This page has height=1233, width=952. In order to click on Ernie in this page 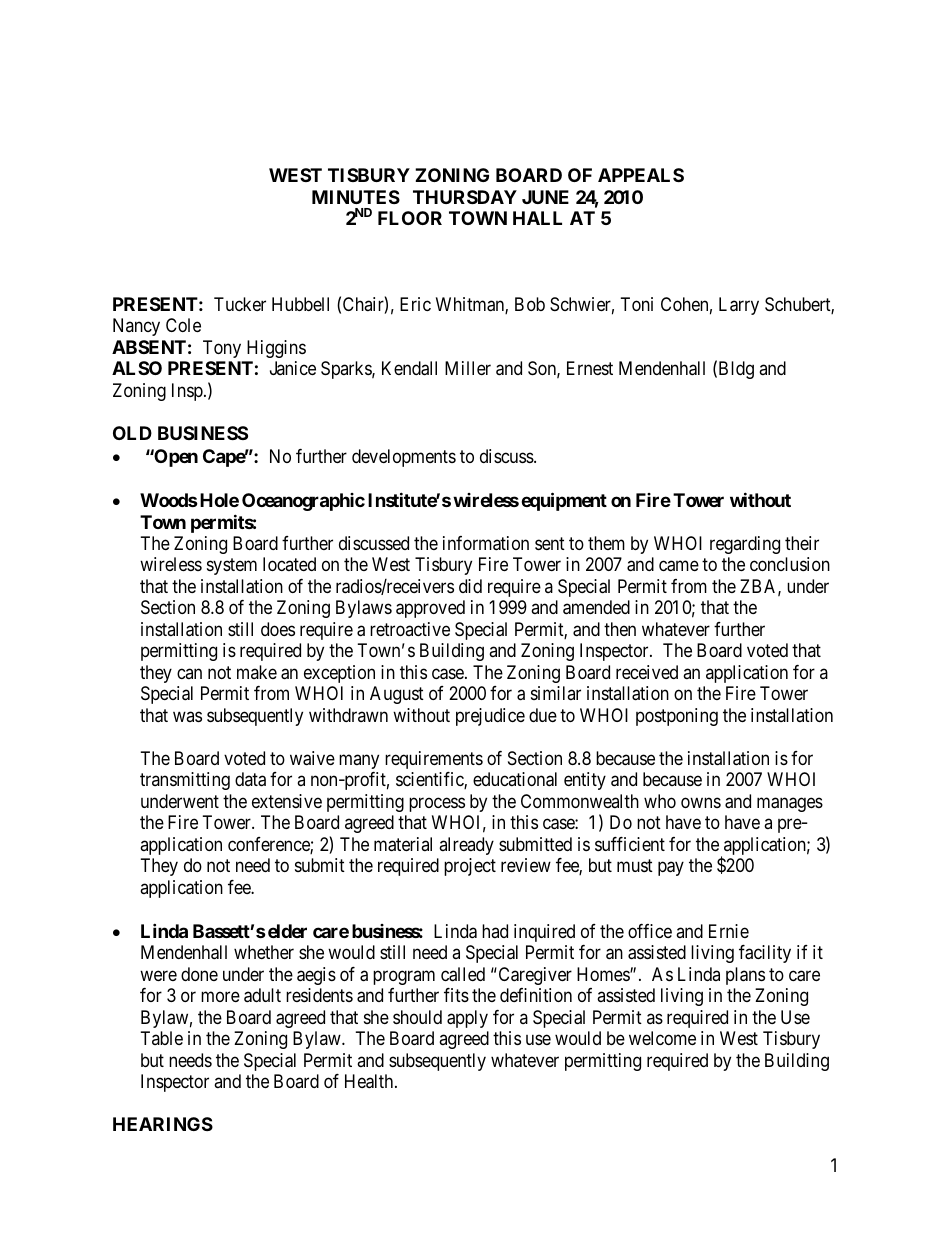, I will do `click(729, 931)`.
